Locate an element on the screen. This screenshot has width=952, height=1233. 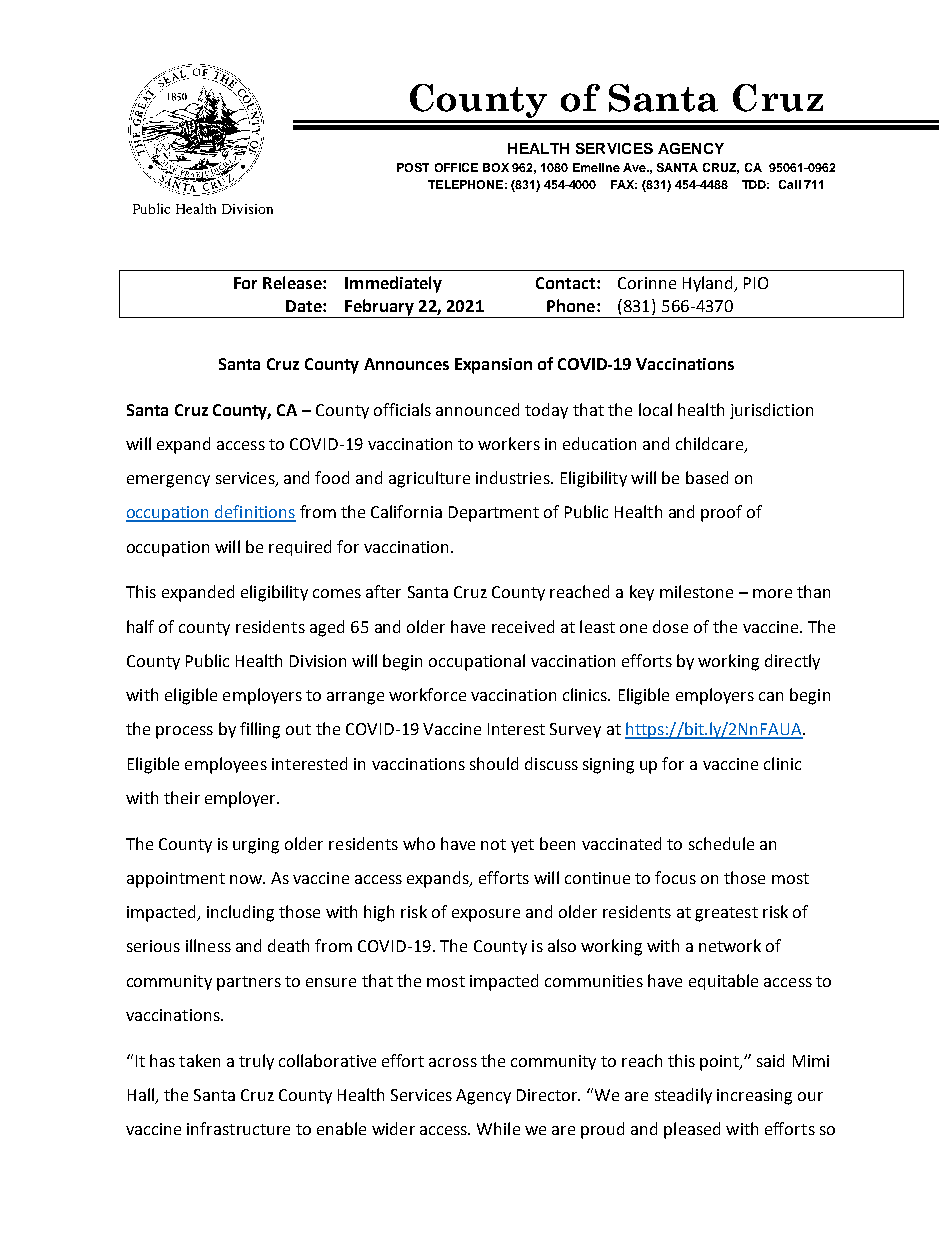
childcare is located at coordinates (710, 445).
